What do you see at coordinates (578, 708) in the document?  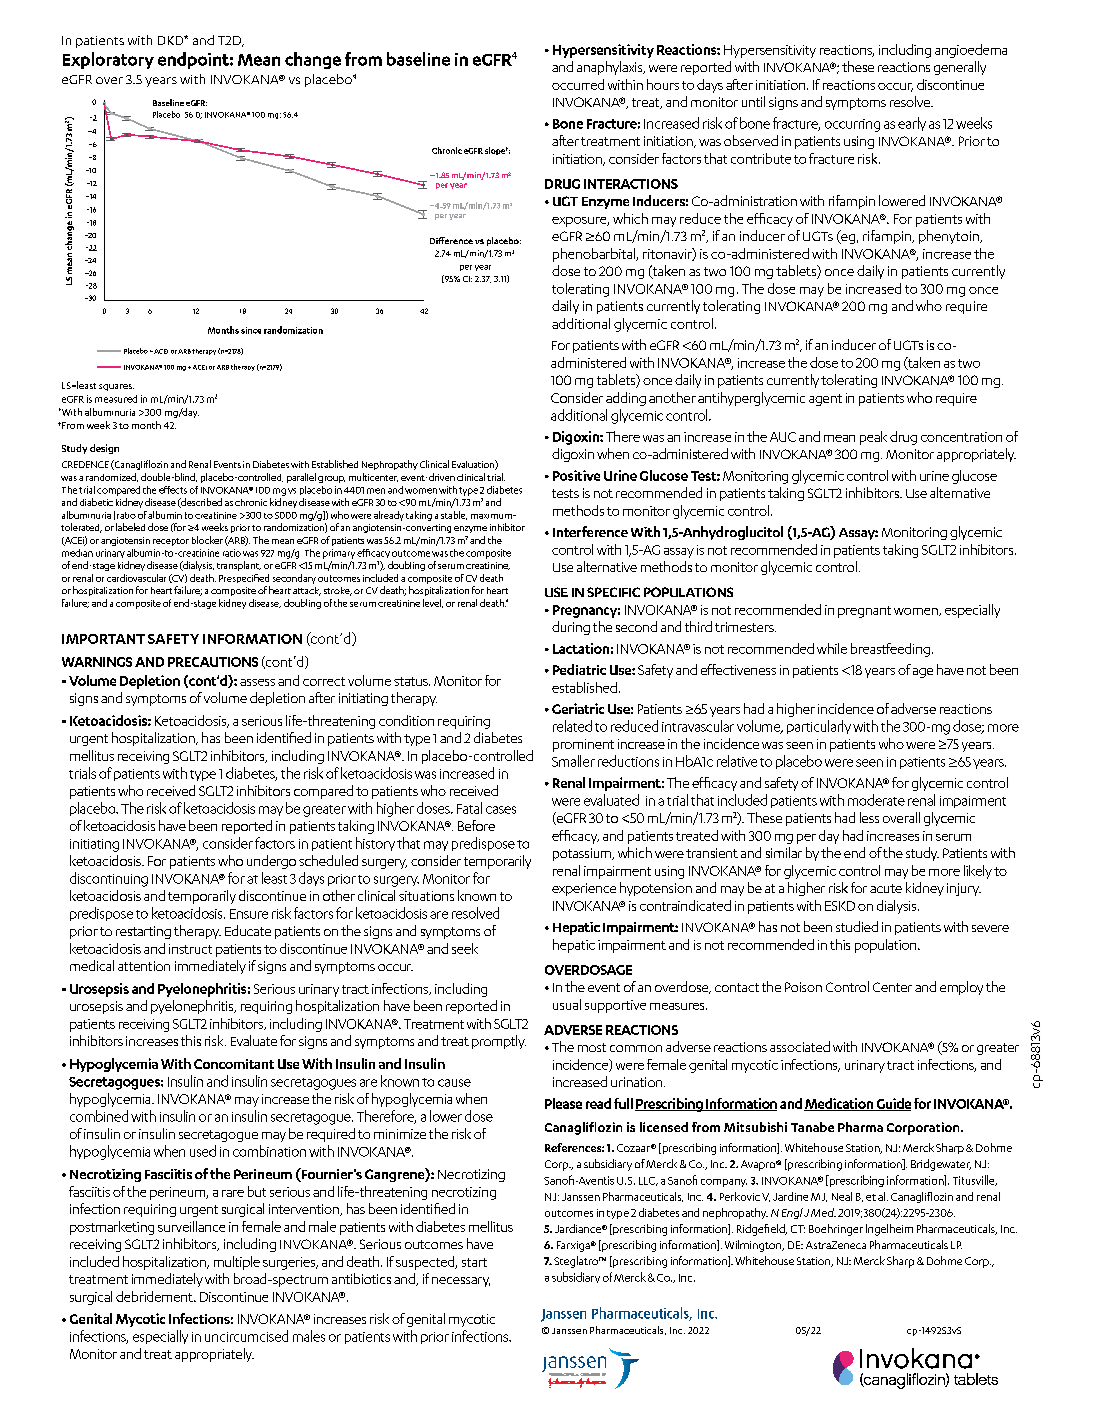 I see `Geriatric` at bounding box center [578, 708].
